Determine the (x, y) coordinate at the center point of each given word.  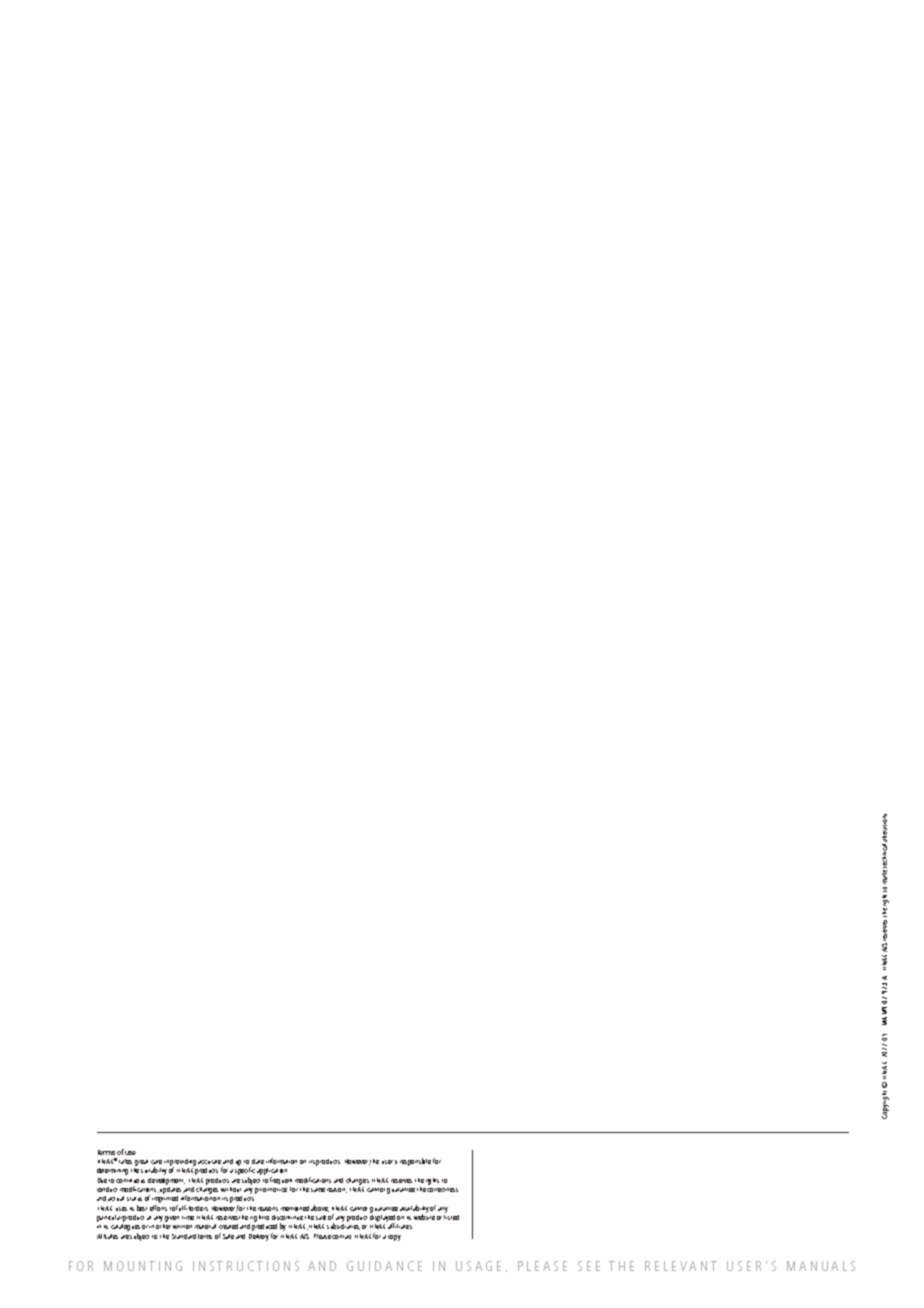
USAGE (478, 1266)
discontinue (287, 1217)
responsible (415, 1162)
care (156, 1162)
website (424, 1216)
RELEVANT (681, 1266)
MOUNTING (143, 1266)
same (318, 1190)
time (188, 1218)
